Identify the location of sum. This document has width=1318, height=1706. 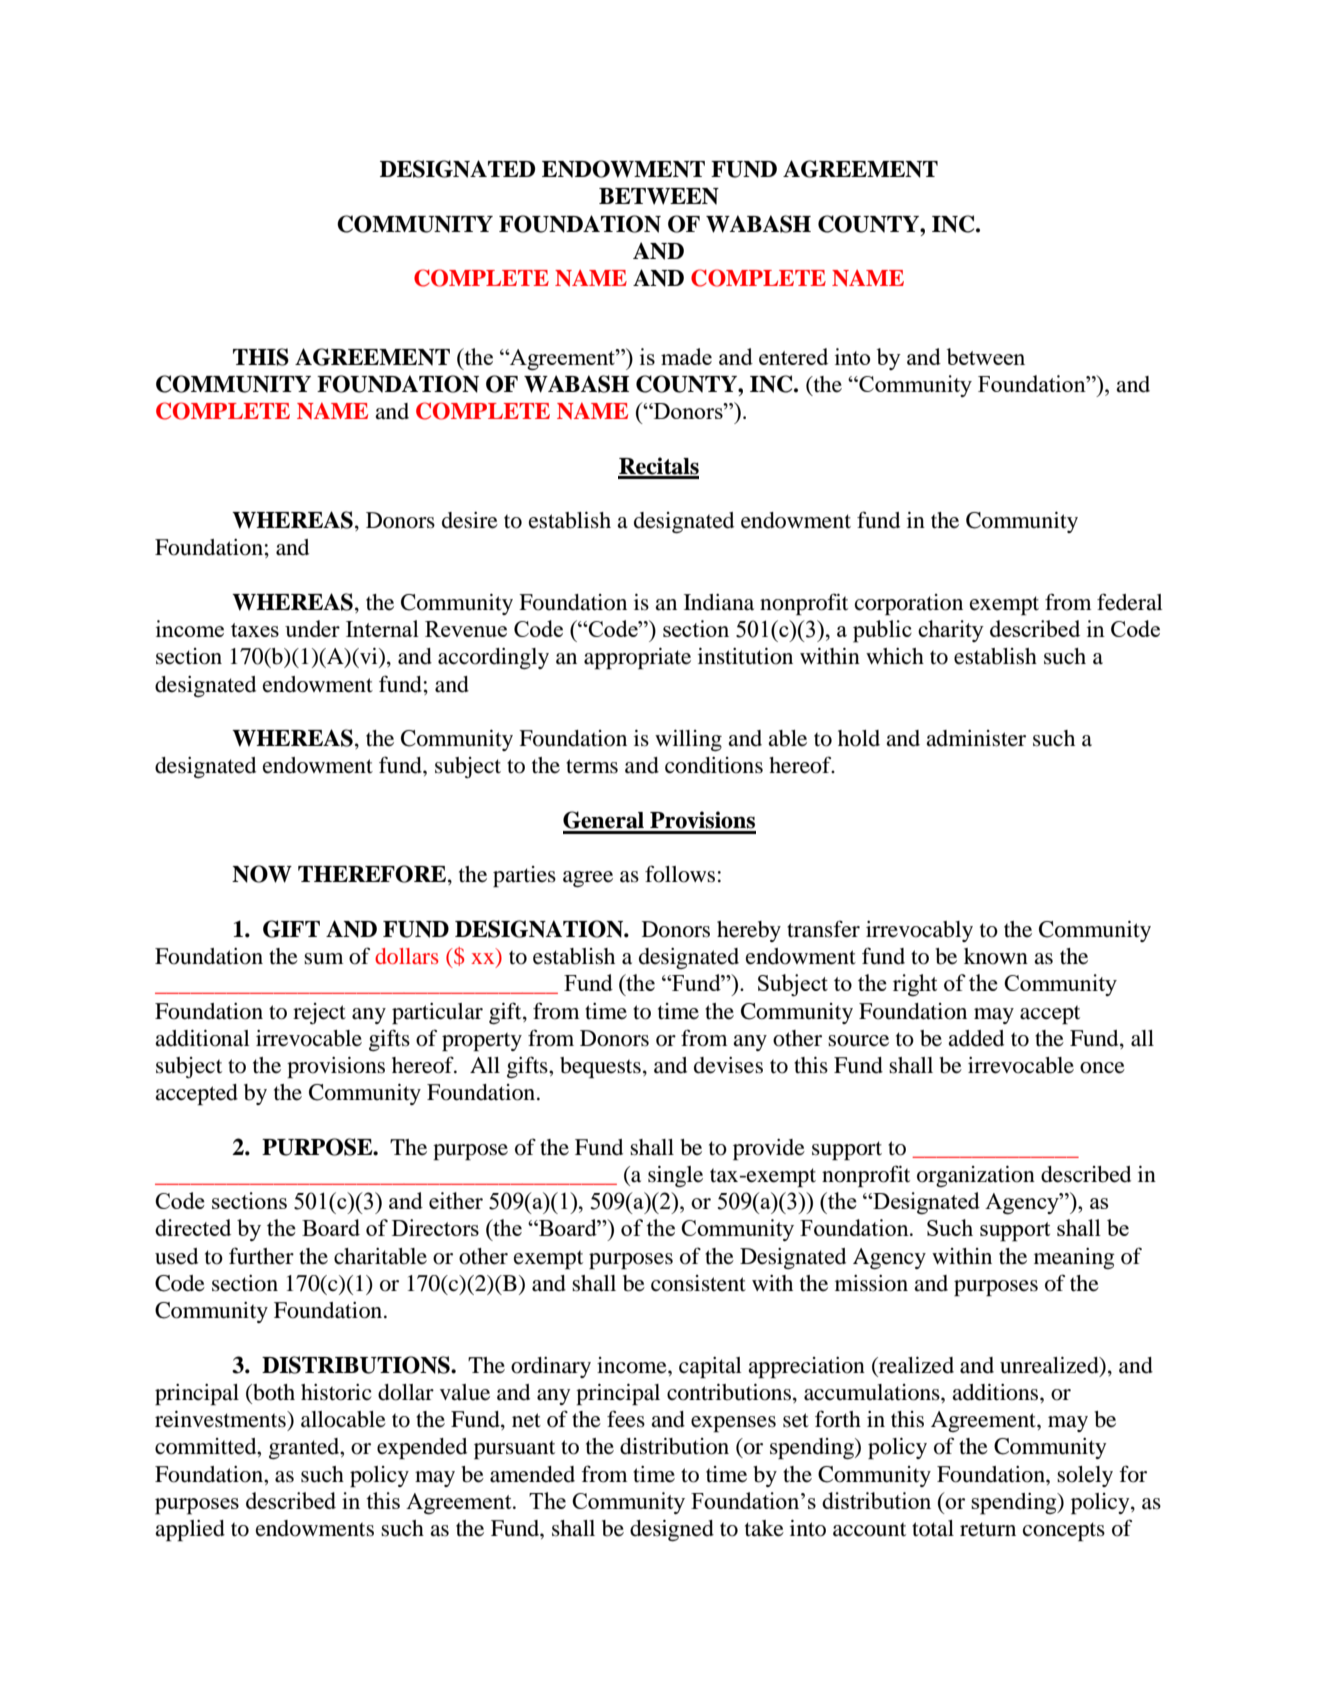
(323, 959).
